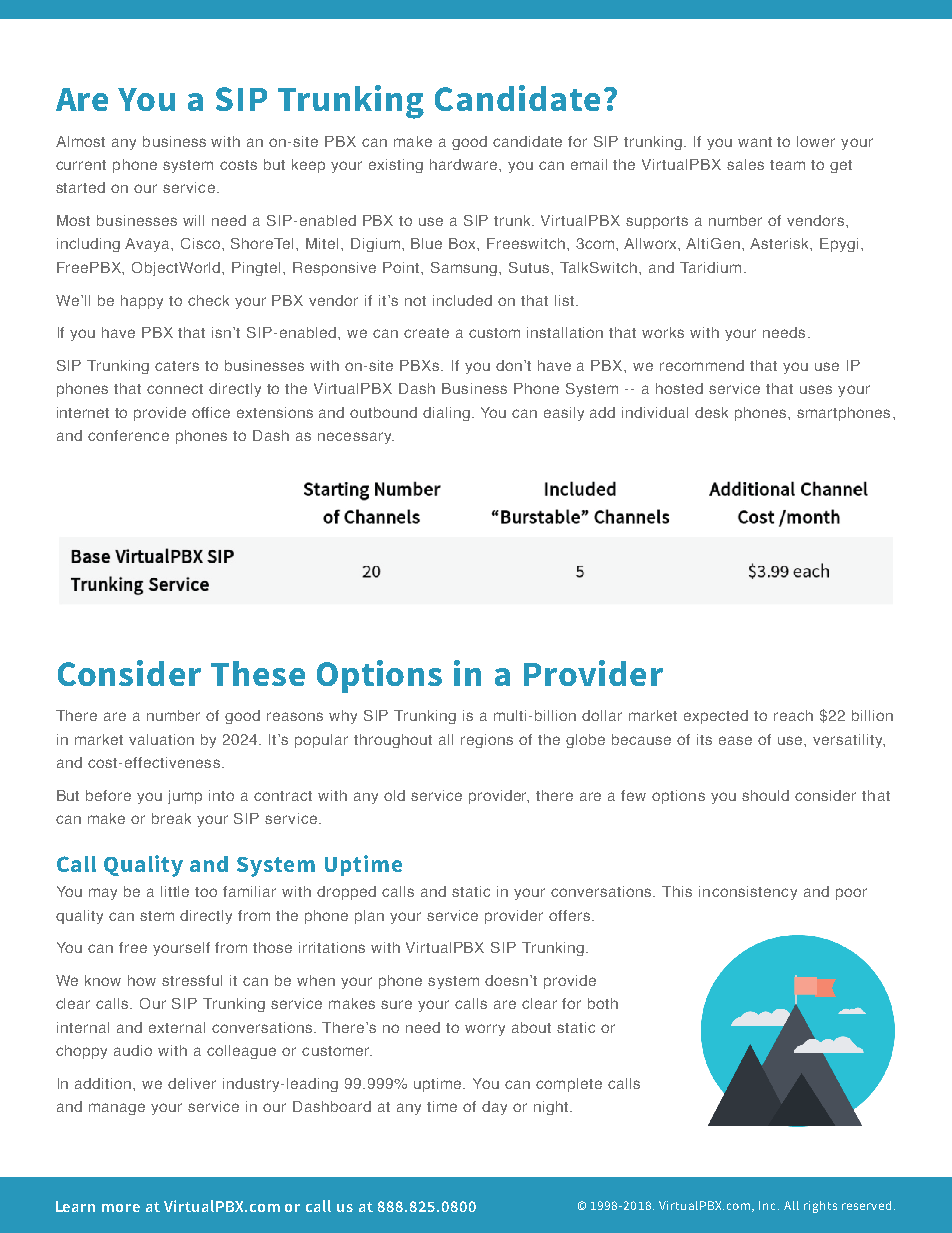  What do you see at coordinates (487, 741) in the screenshot?
I see `regions` at bounding box center [487, 741].
